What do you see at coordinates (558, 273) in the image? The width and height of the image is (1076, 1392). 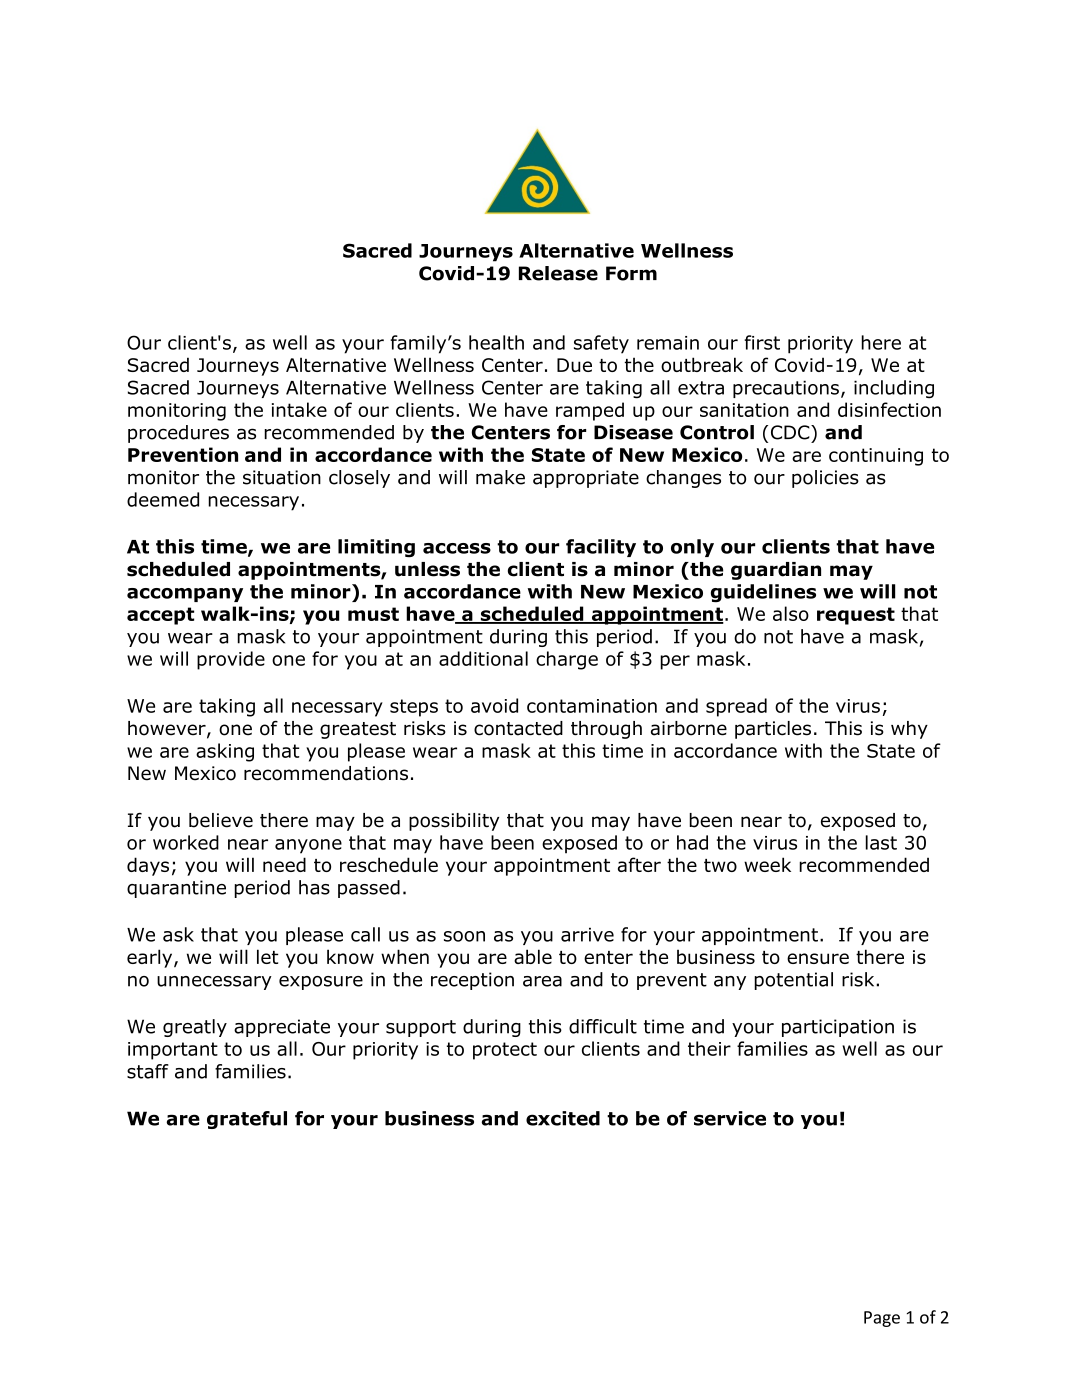 I see `Release` at bounding box center [558, 273].
